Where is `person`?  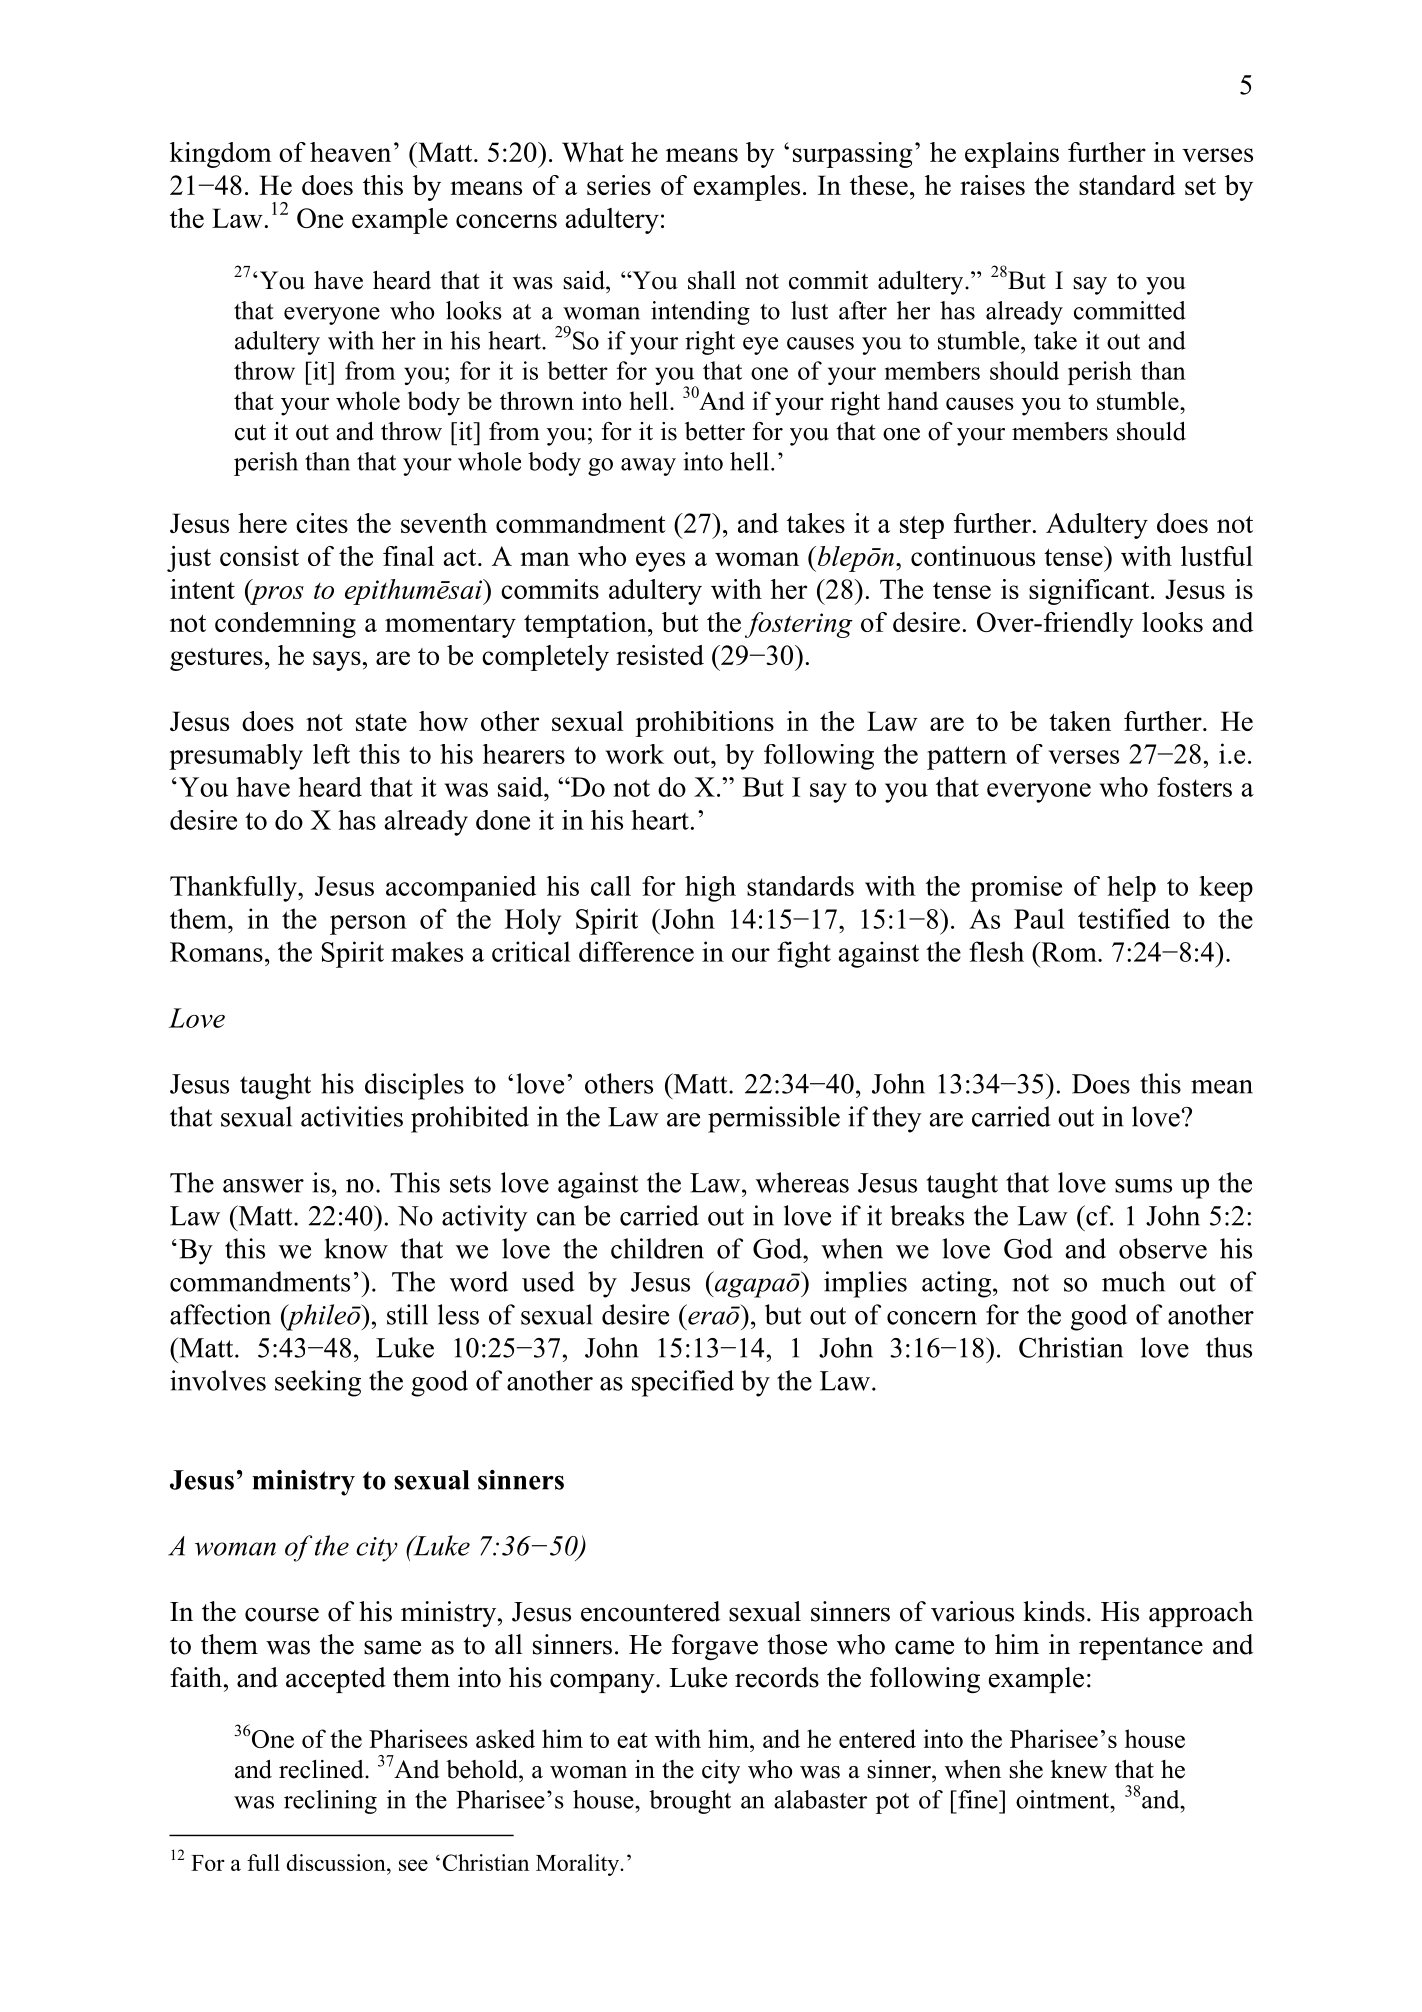
person is located at coordinates (368, 925).
